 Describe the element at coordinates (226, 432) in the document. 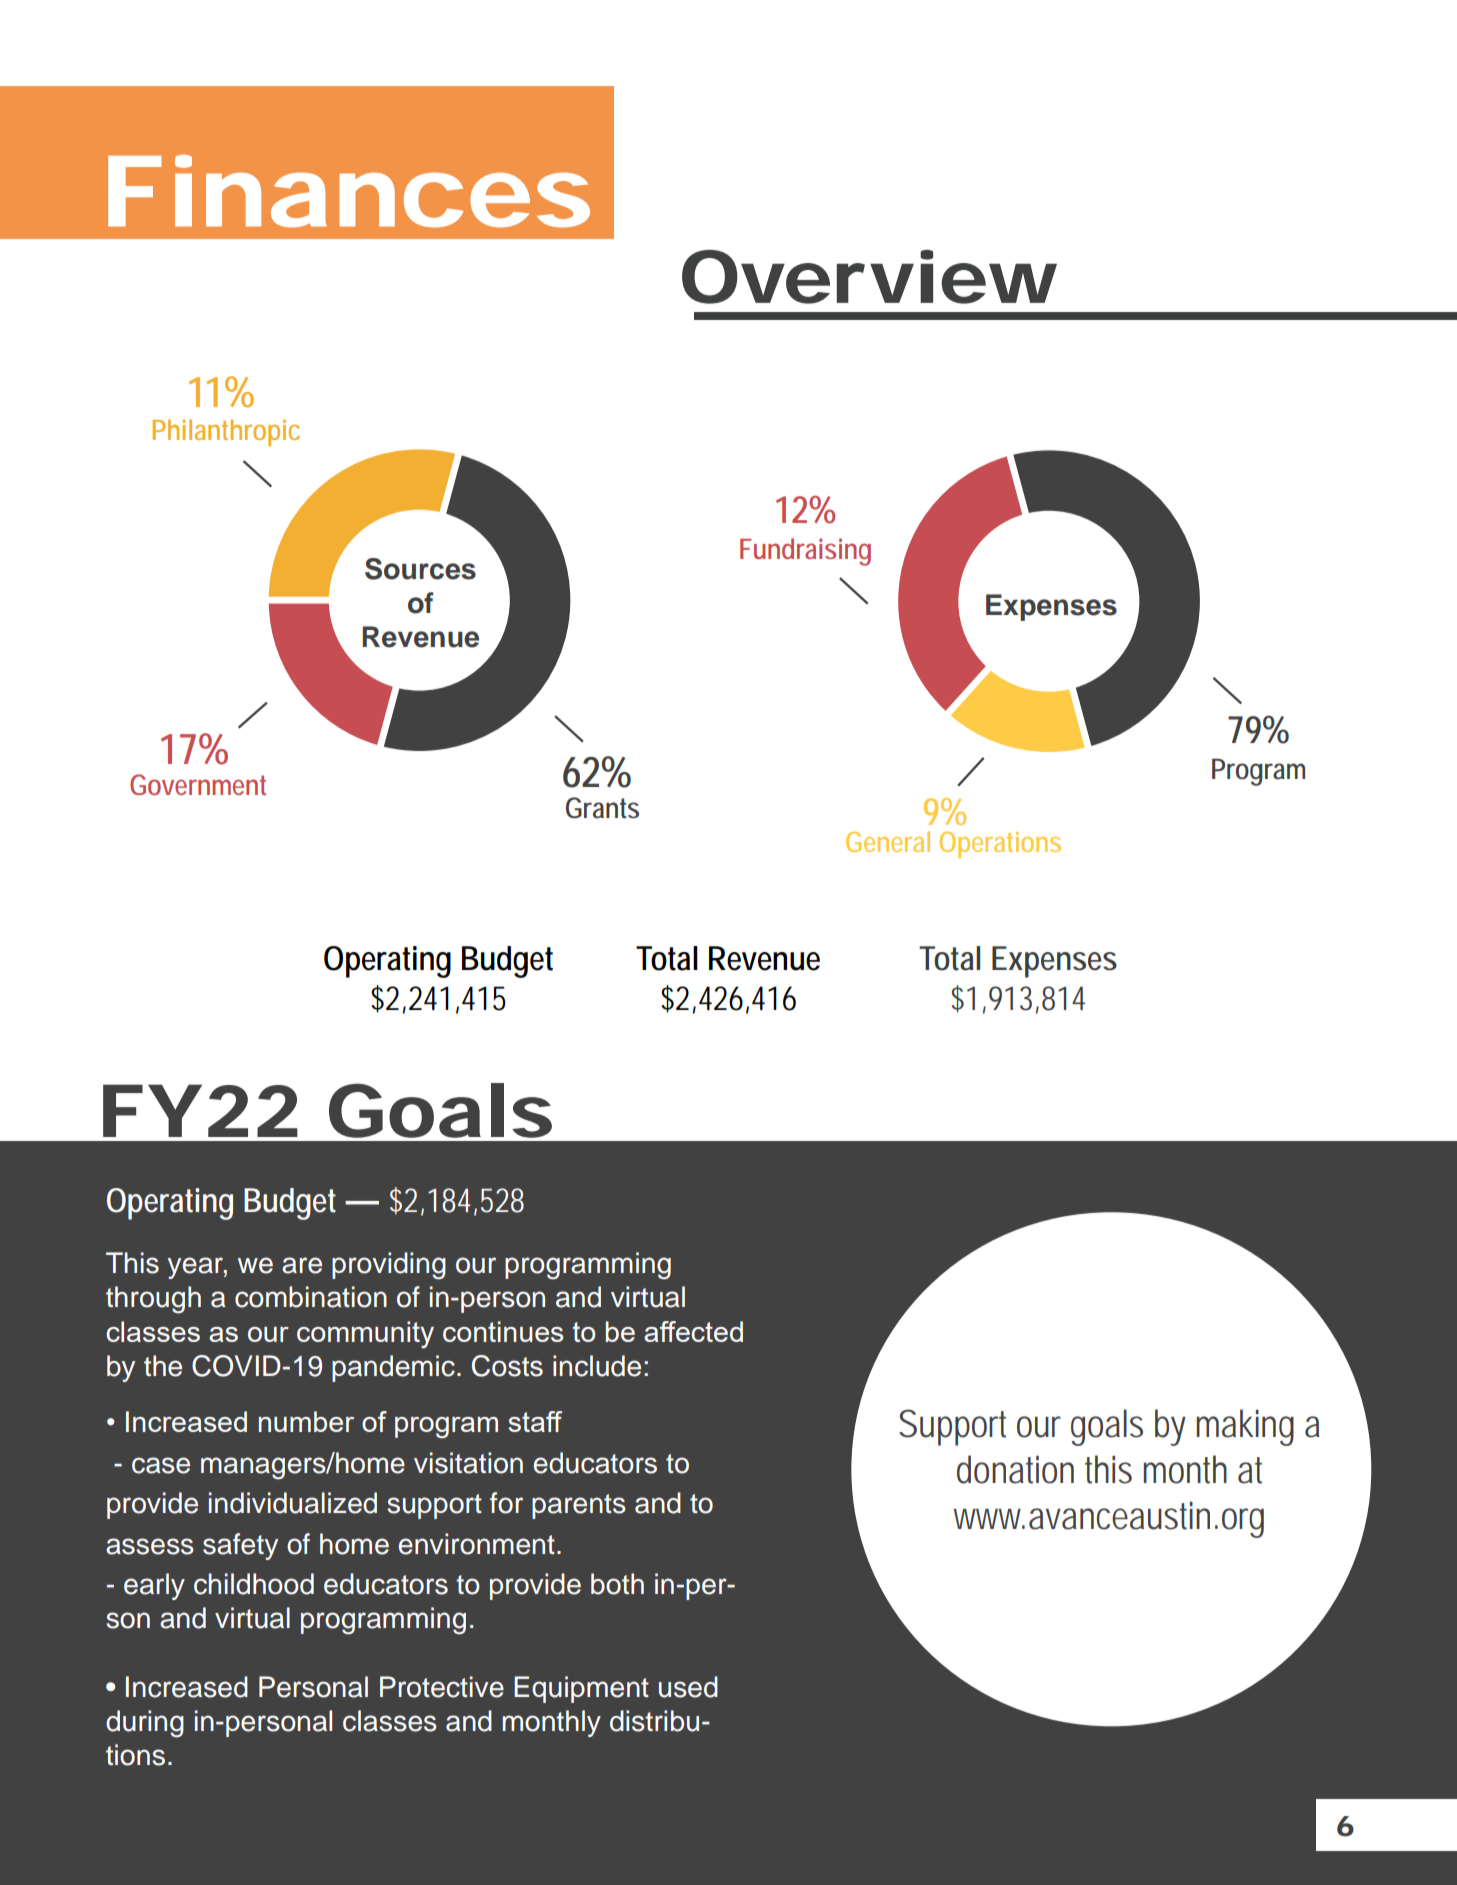

I see `Philanthropic` at that location.
